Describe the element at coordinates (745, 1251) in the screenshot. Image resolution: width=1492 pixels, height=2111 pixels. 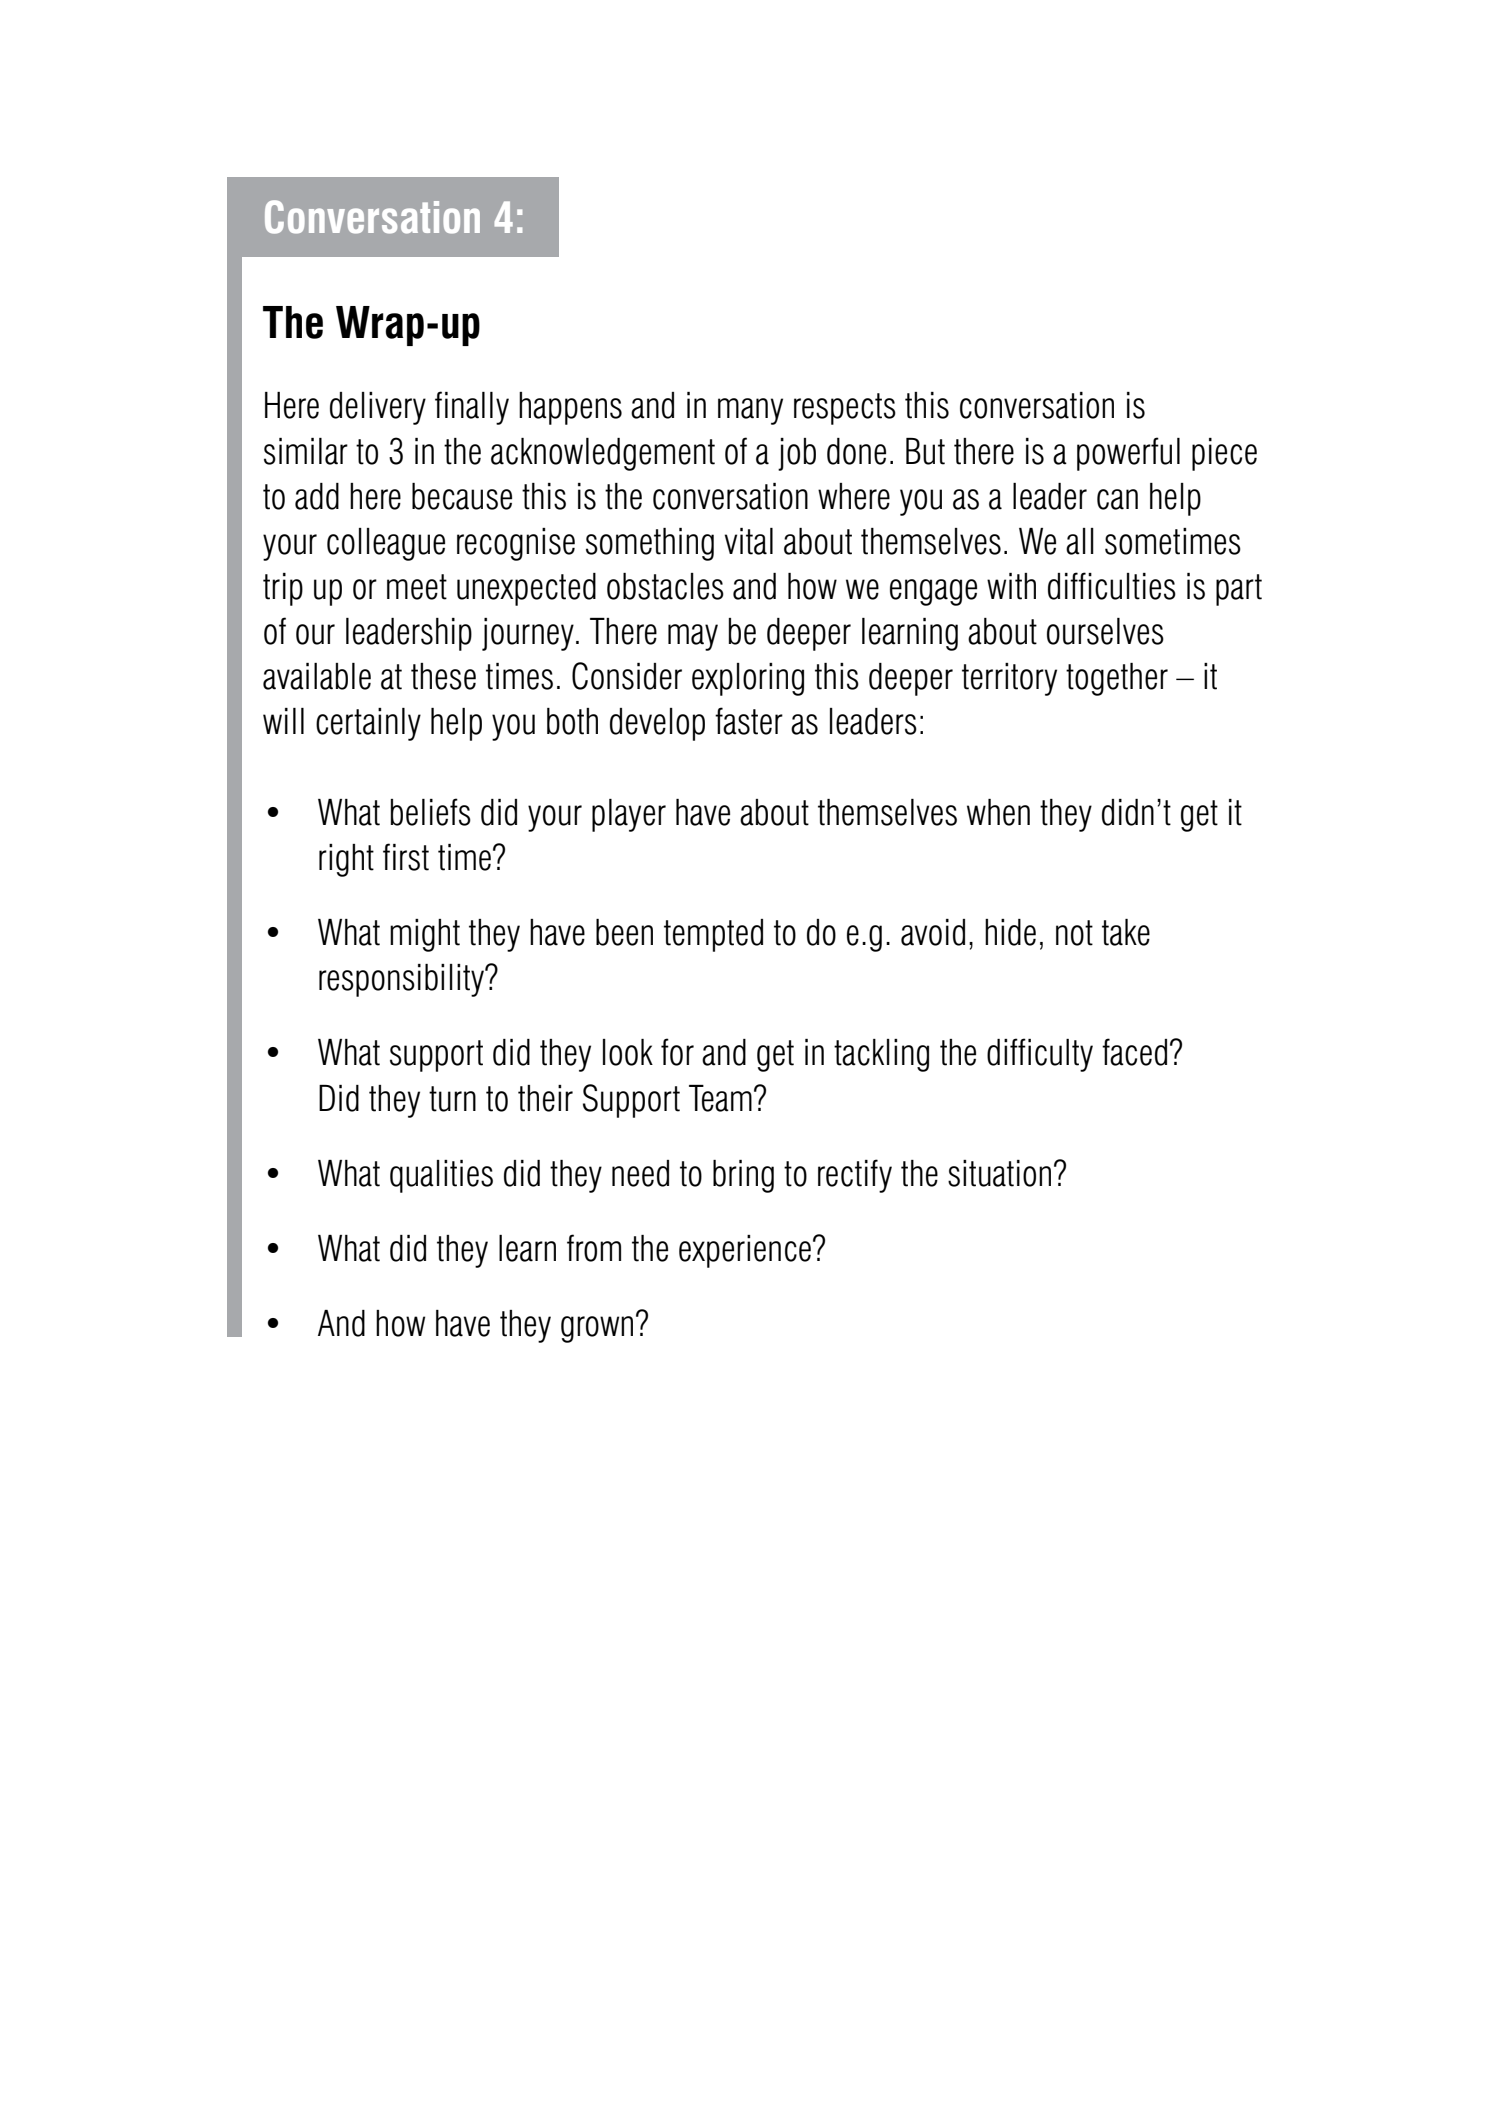
I see `experience` at that location.
